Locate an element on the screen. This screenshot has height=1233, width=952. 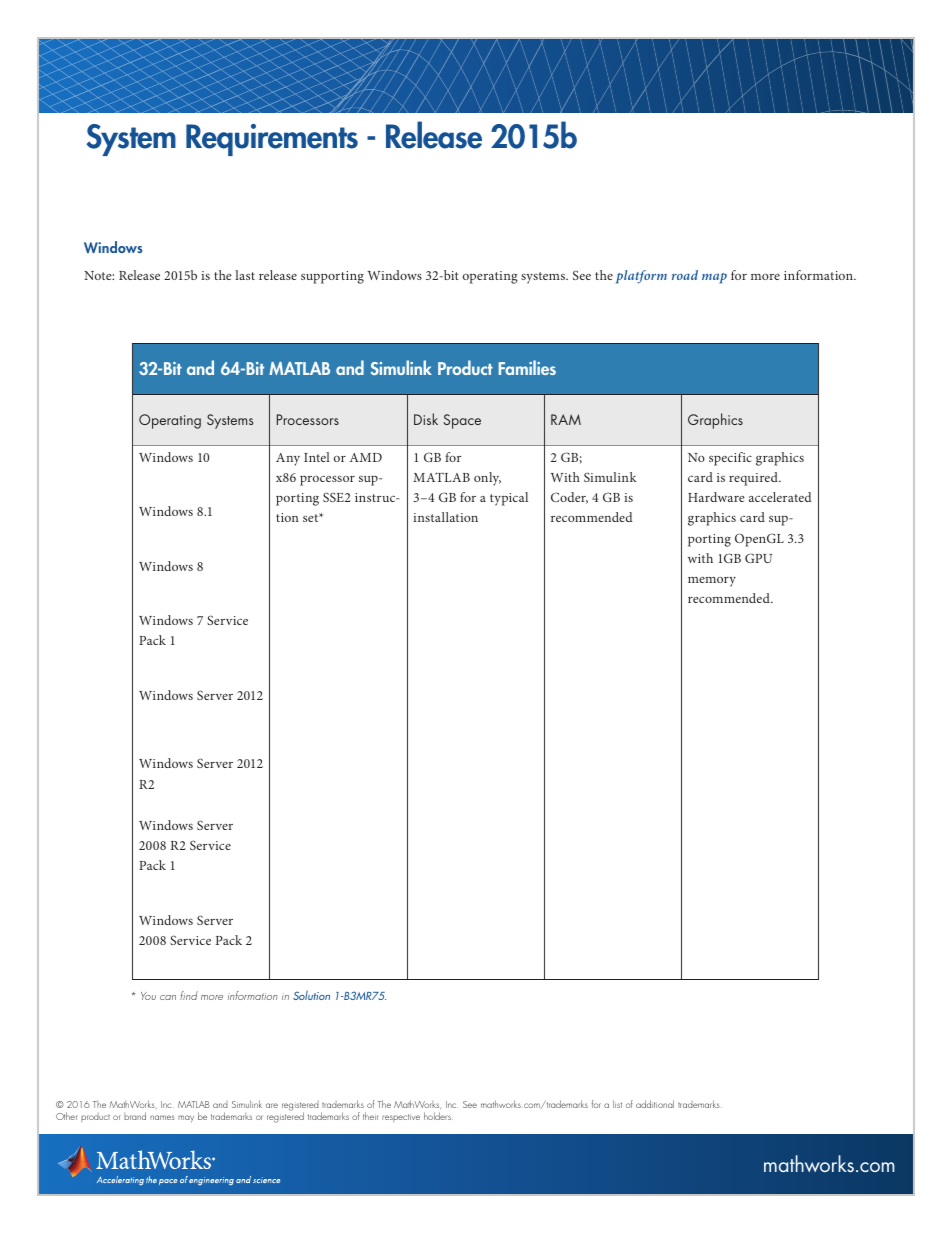
Disk is located at coordinates (426, 419).
